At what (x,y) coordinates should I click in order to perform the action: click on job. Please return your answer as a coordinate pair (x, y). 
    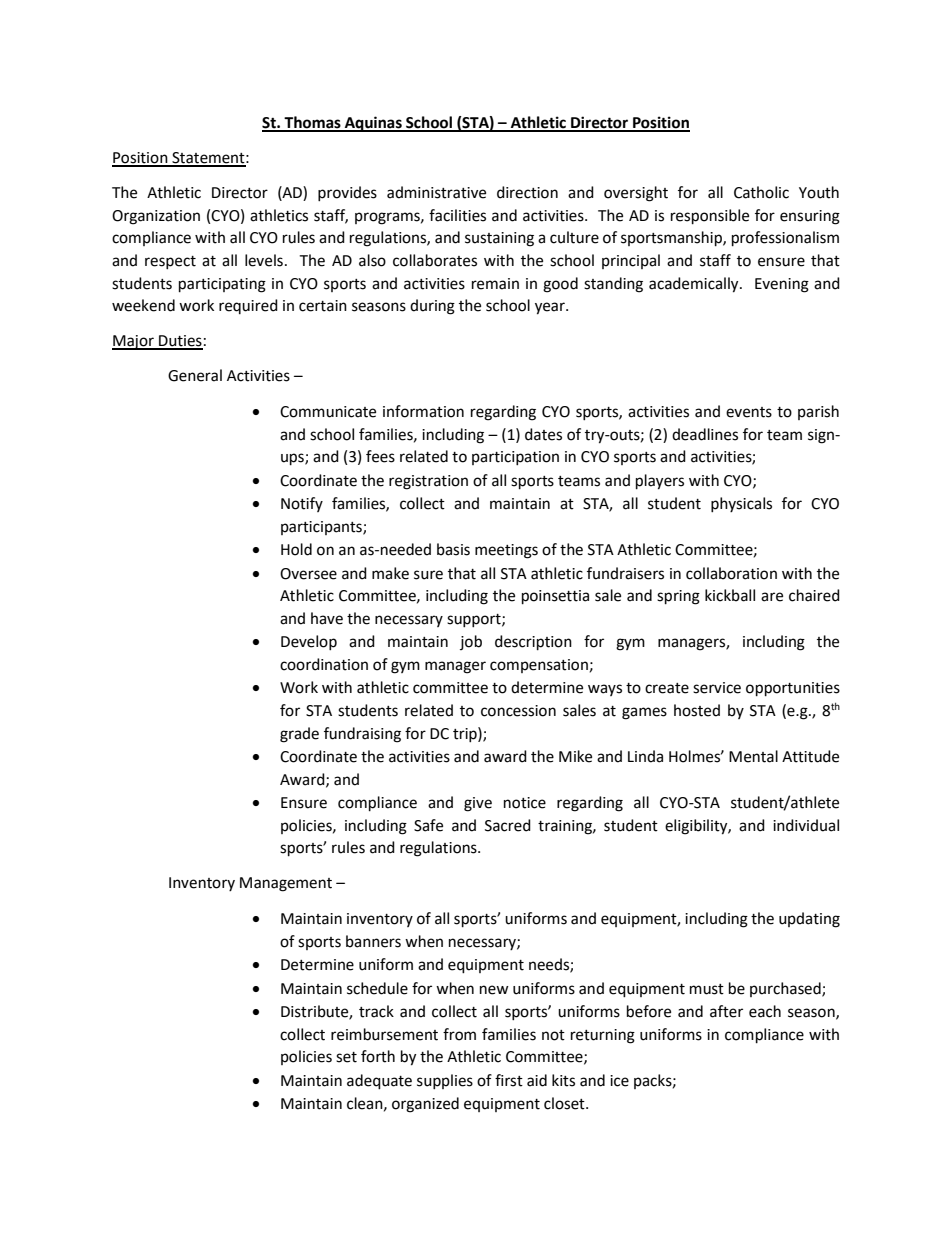
    Looking at the image, I should click on (471, 642).
